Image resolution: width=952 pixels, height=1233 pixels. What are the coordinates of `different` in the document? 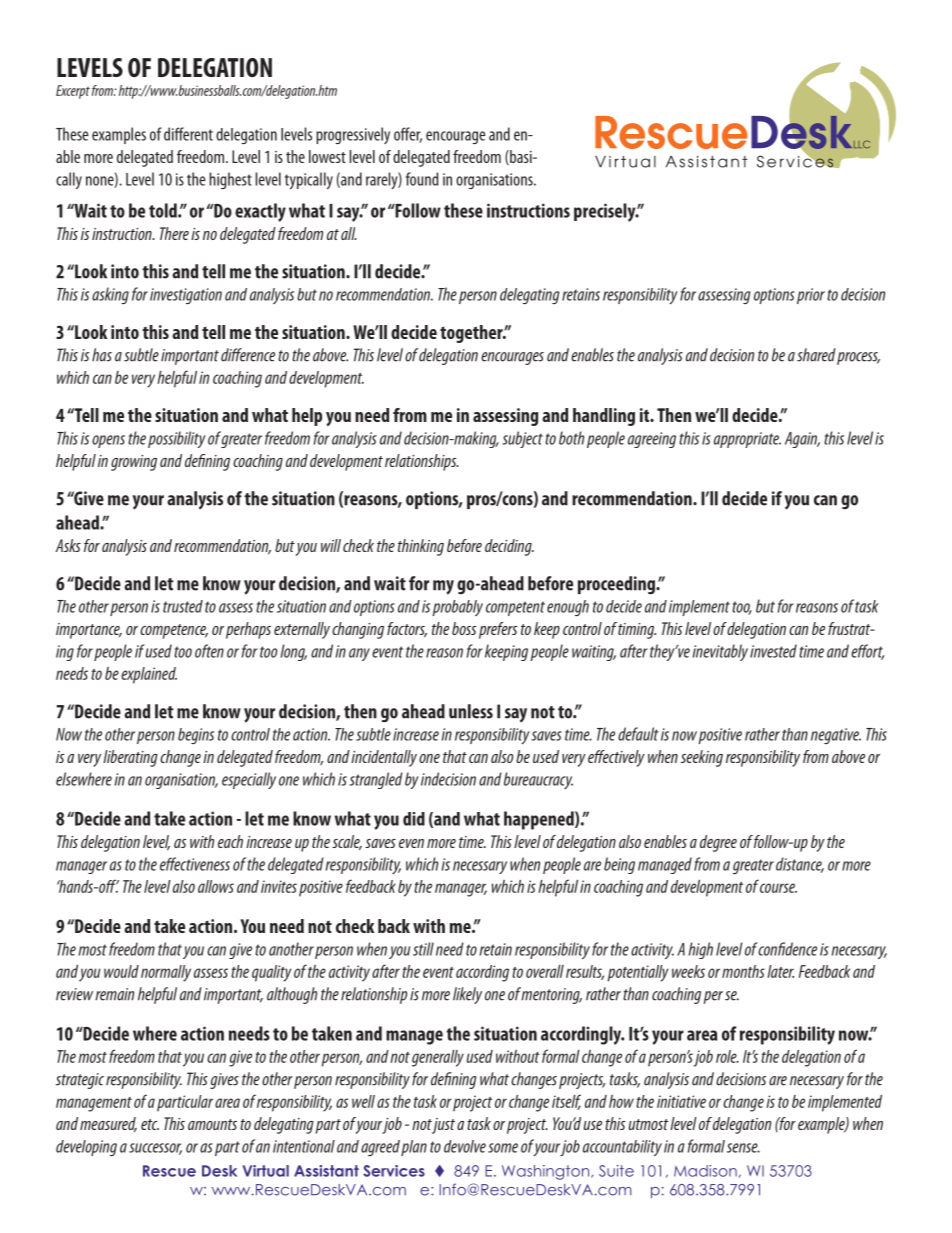 It's located at (188, 134).
